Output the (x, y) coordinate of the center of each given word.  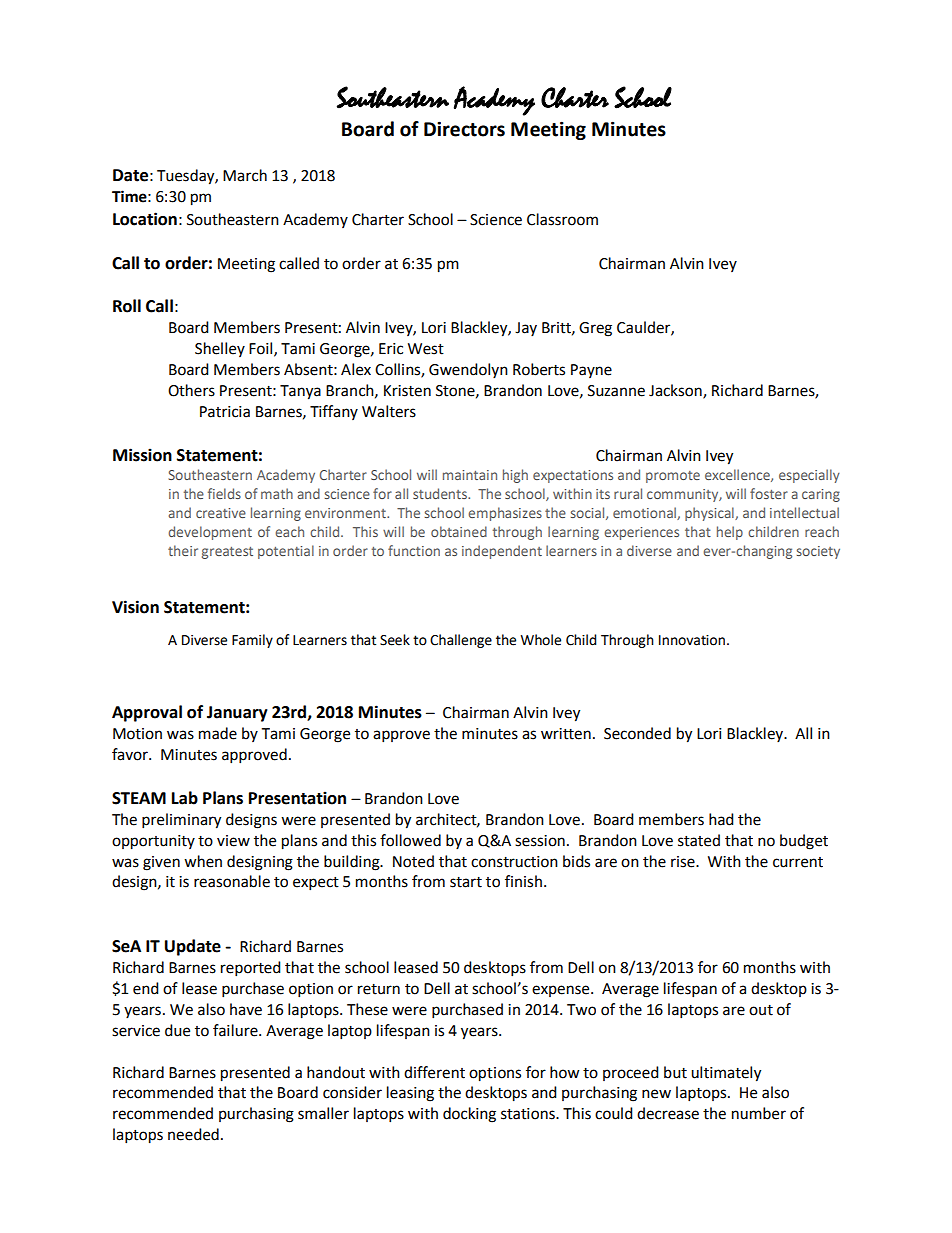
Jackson (676, 391)
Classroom (562, 219)
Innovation (692, 640)
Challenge (461, 641)
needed (193, 1134)
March (245, 175)
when (203, 861)
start (466, 882)
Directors (464, 129)
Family (252, 641)
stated (699, 840)
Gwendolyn (468, 370)
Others (191, 390)
